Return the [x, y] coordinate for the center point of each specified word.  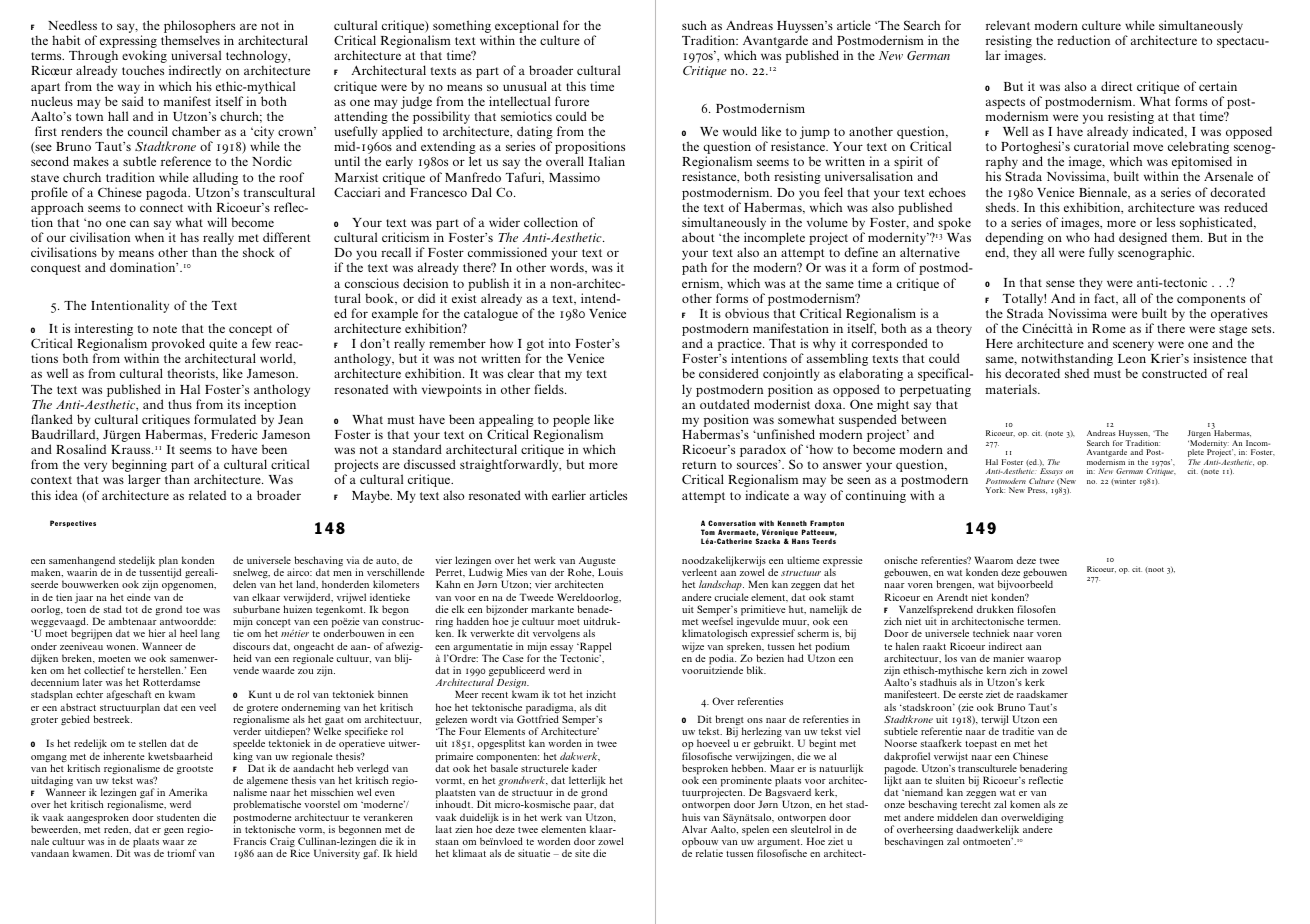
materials [1012, 389]
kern [996, 670]
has [189, 237]
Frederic [234, 434]
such [694, 25]
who [1078, 237]
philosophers [199, 28]
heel [188, 633]
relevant [1008, 25]
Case [513, 658]
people [571, 422]
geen [174, 831]
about [698, 237]
